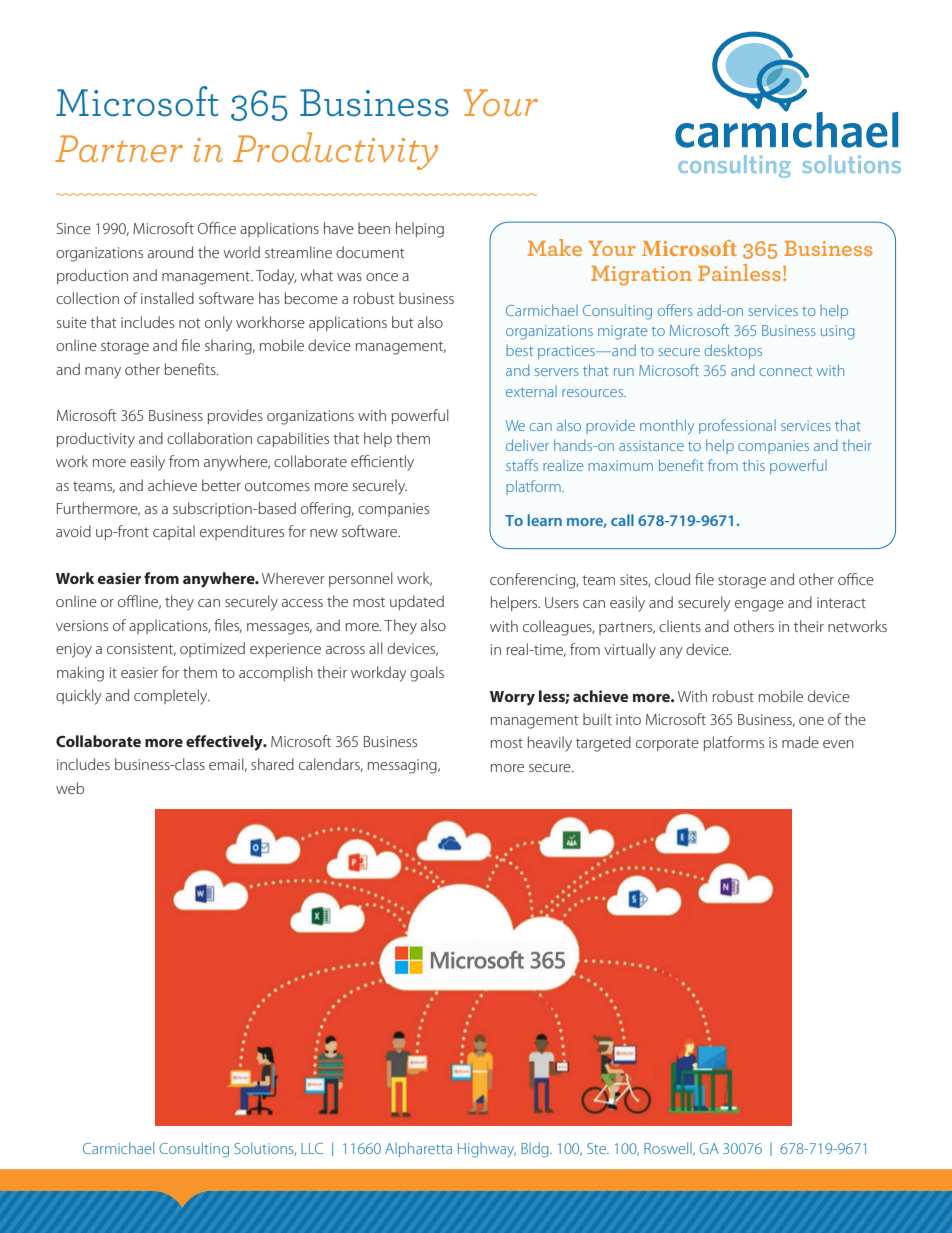 This document has width=952, height=1233. I want to click on LLC, so click(312, 1148).
